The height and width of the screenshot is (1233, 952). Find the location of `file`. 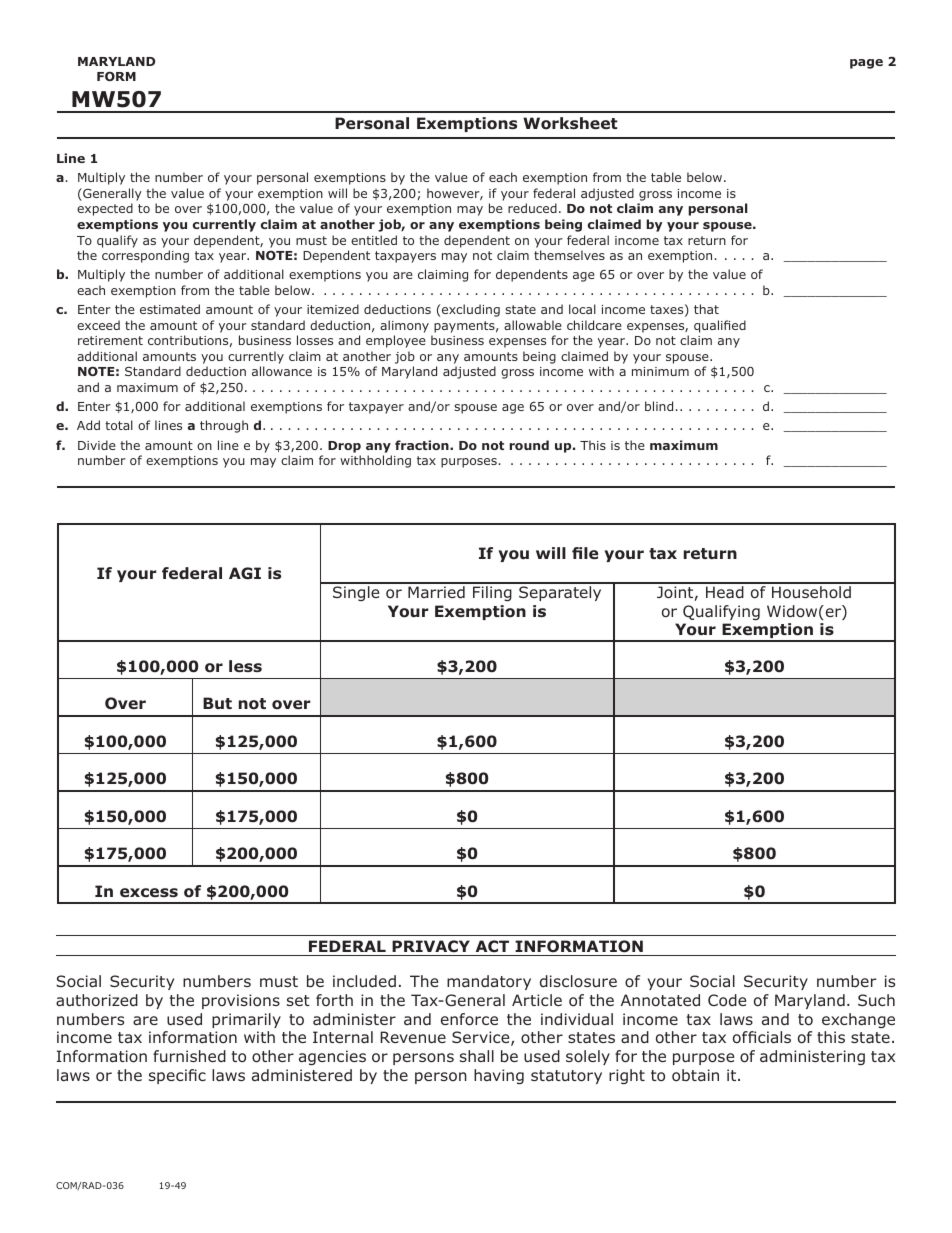

file is located at coordinates (585, 553).
